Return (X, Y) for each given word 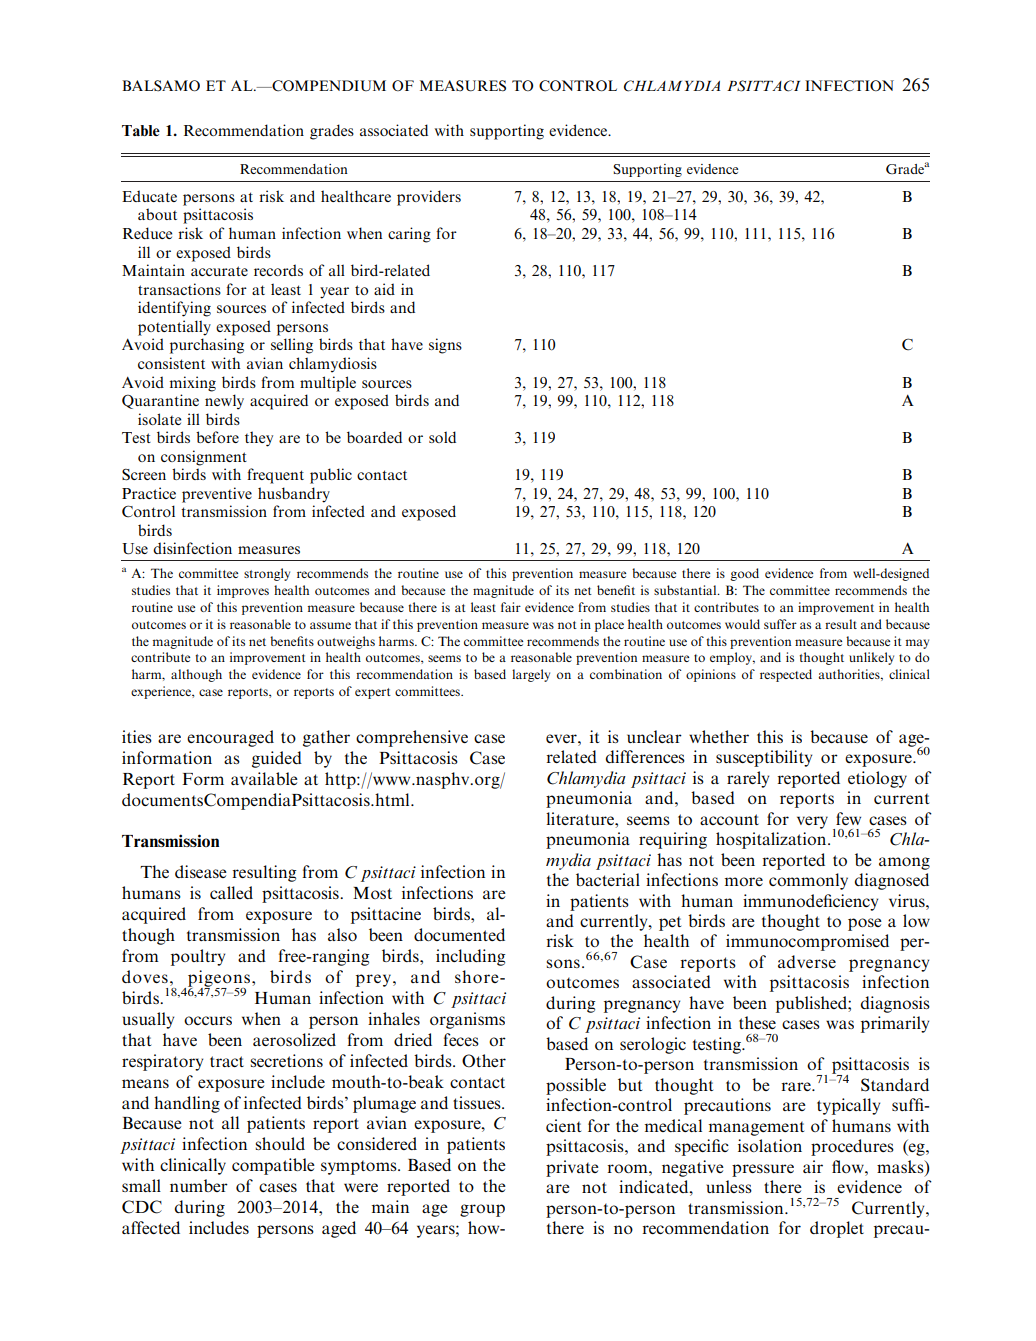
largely (531, 675)
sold (442, 437)
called (231, 892)
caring (409, 235)
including (470, 957)
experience (162, 692)
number (199, 1185)
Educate (149, 196)
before (217, 437)
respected (786, 675)
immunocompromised (807, 942)
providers (429, 198)
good (744, 574)
